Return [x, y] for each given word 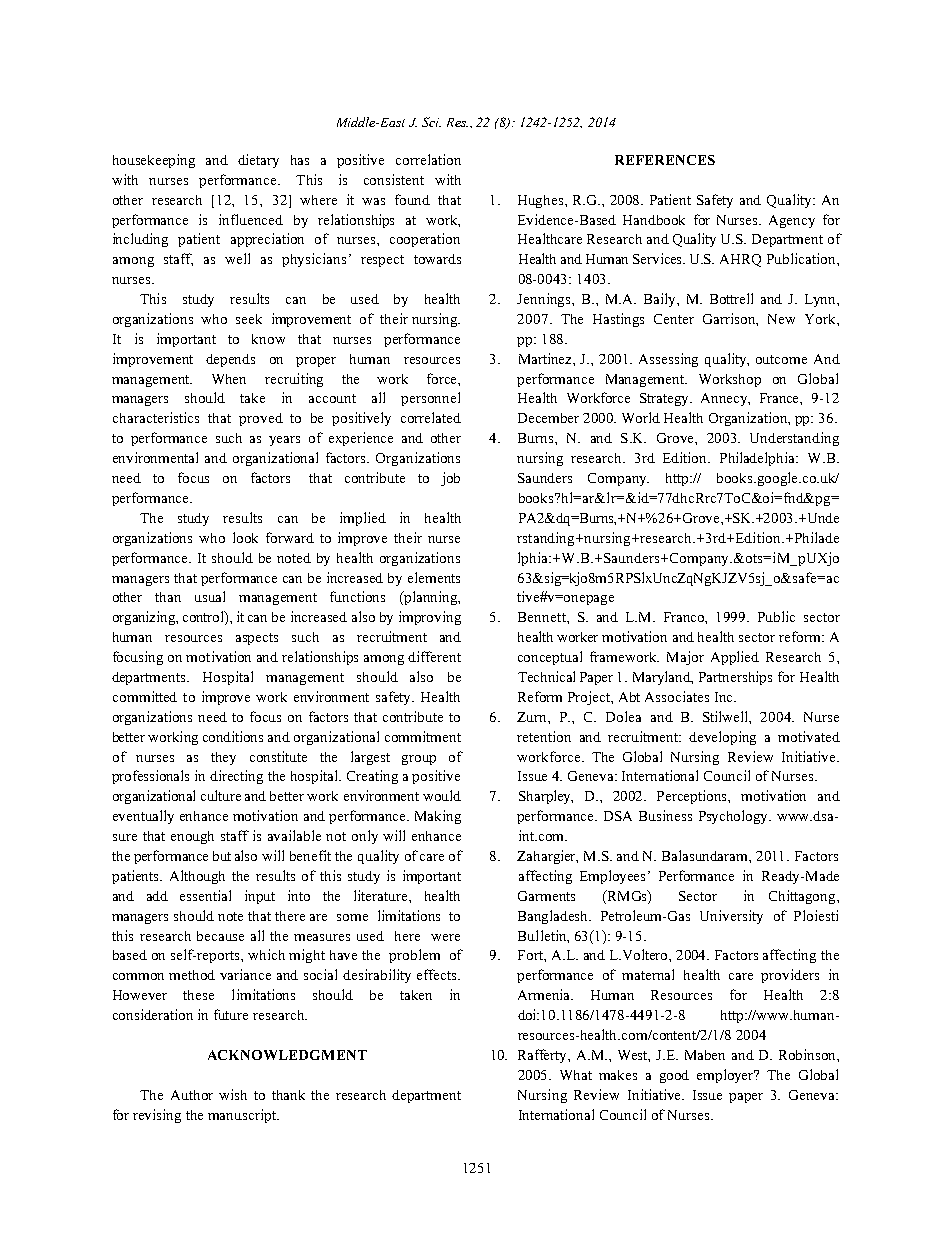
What [576, 1075]
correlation [428, 159]
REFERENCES [665, 160]
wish [233, 1094]
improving [430, 618]
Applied [735, 658]
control [204, 618]
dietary [258, 161]
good [674, 1076]
